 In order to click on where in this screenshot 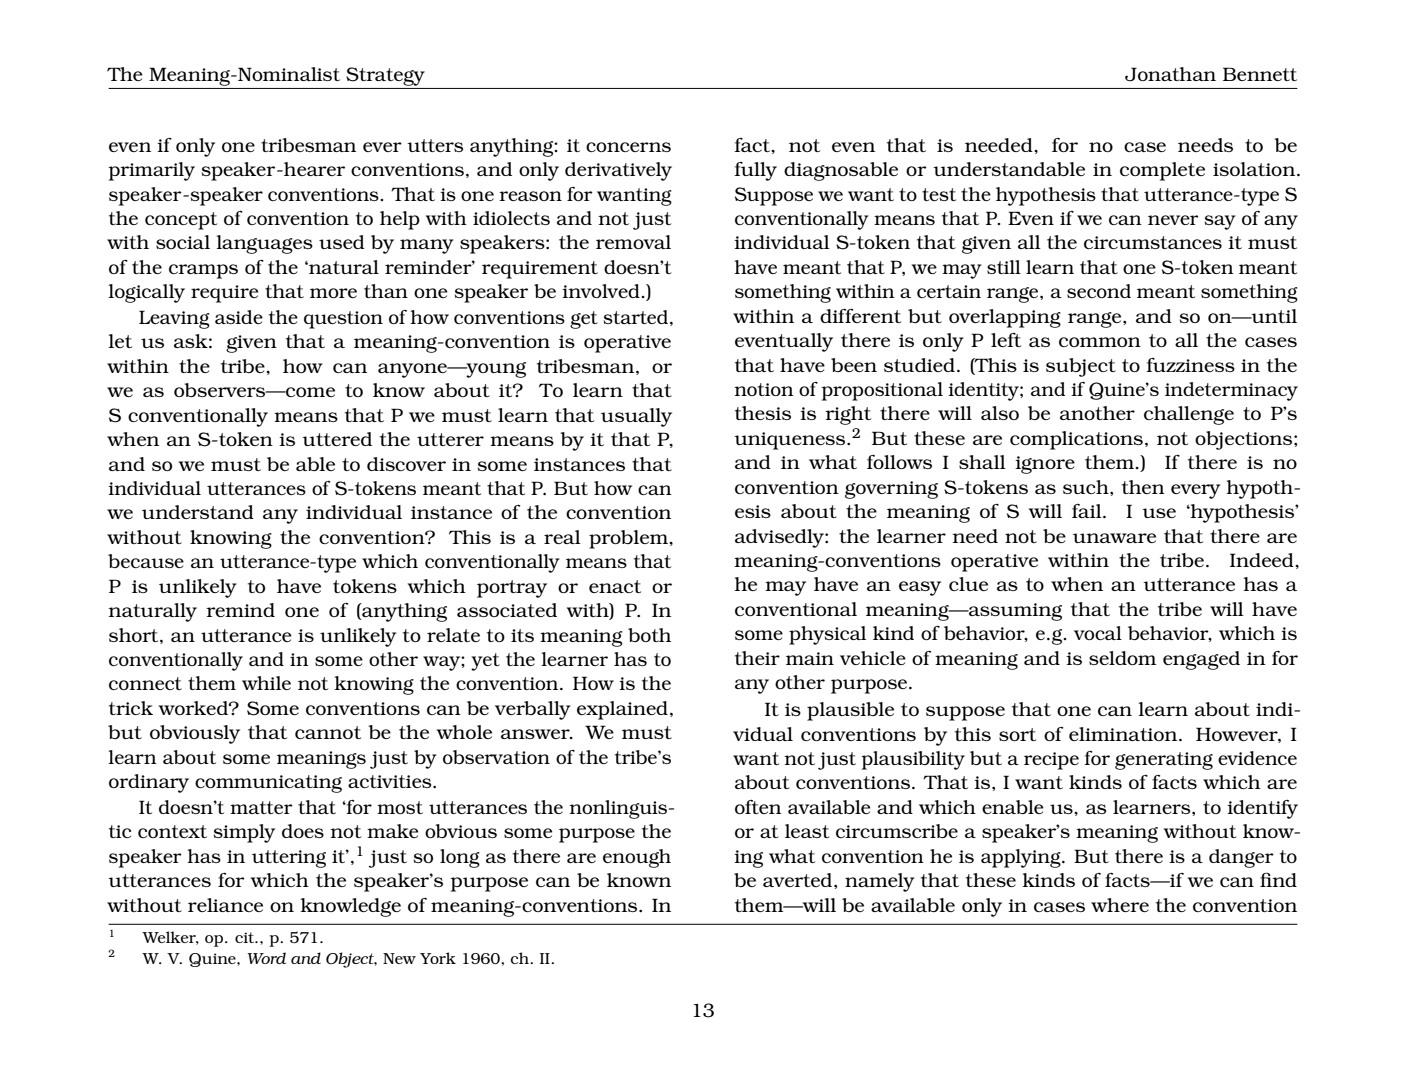, I will do `click(1120, 905)`.
